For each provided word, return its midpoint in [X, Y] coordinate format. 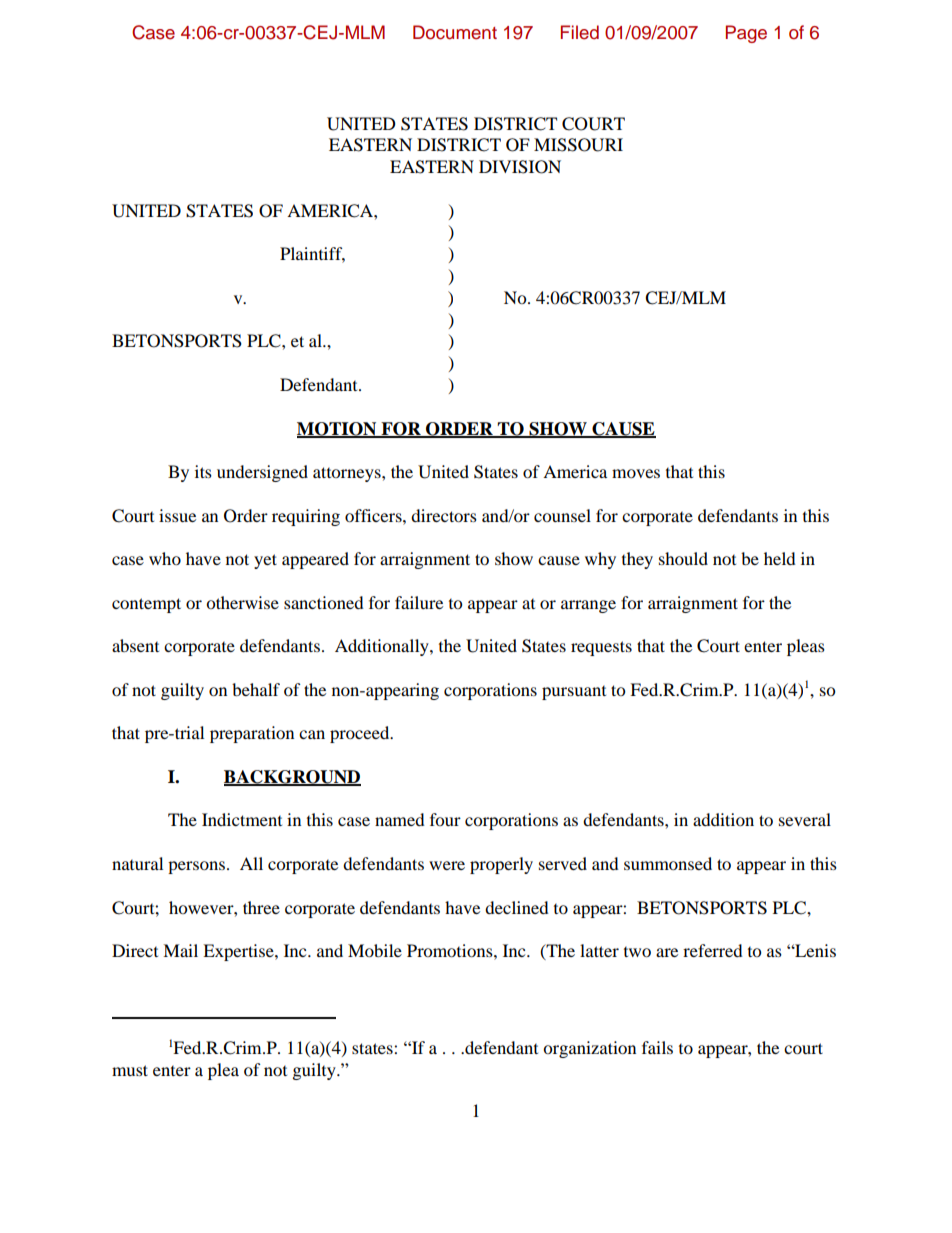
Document [455, 32]
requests [601, 648]
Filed [580, 32]
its [203, 471]
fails [657, 1047]
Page [746, 34]
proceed [361, 734]
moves [636, 473]
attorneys [348, 474]
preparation [252, 734]
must [130, 1070]
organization [589, 1049]
